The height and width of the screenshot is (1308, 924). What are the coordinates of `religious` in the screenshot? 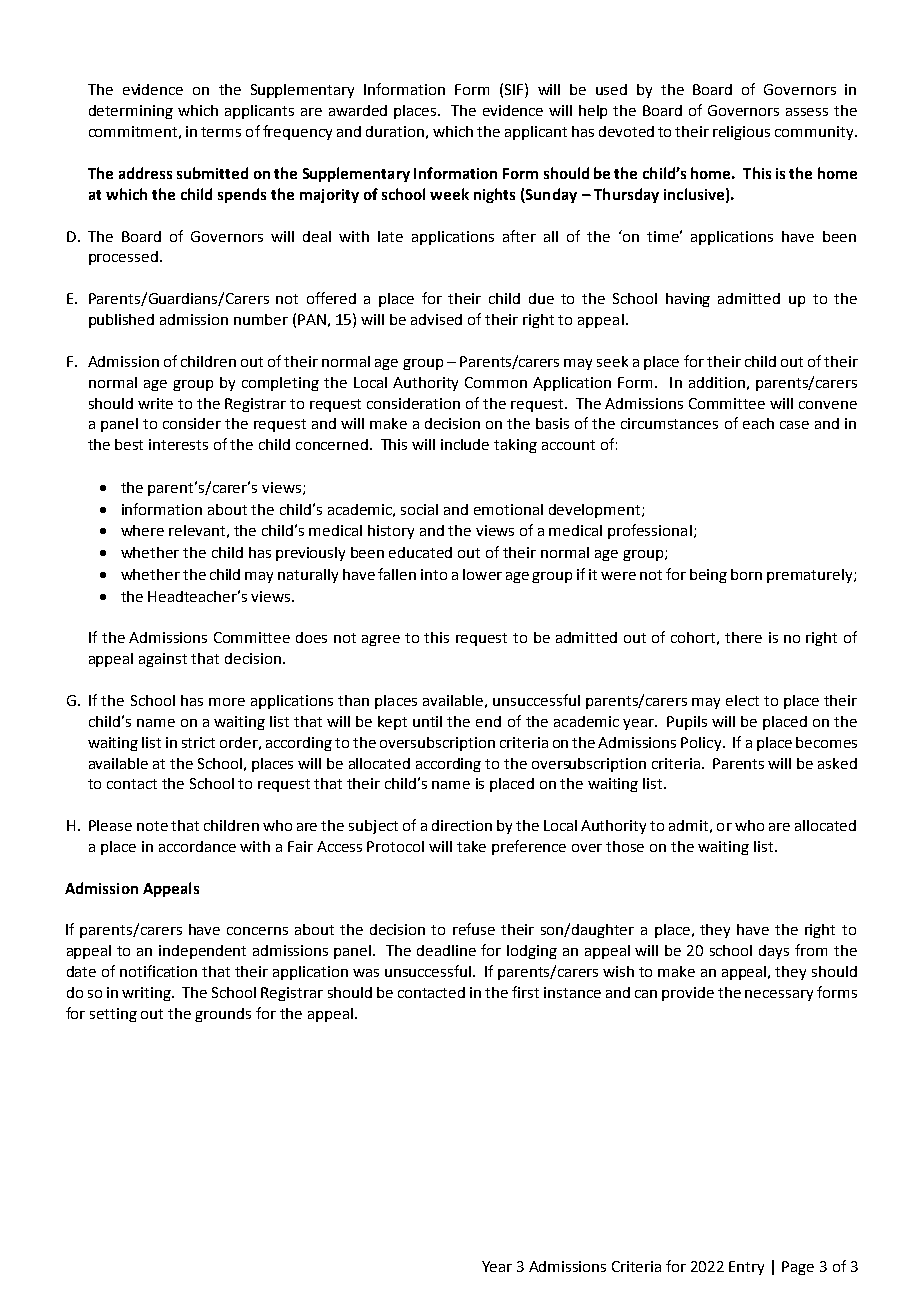 It's located at (741, 133).
